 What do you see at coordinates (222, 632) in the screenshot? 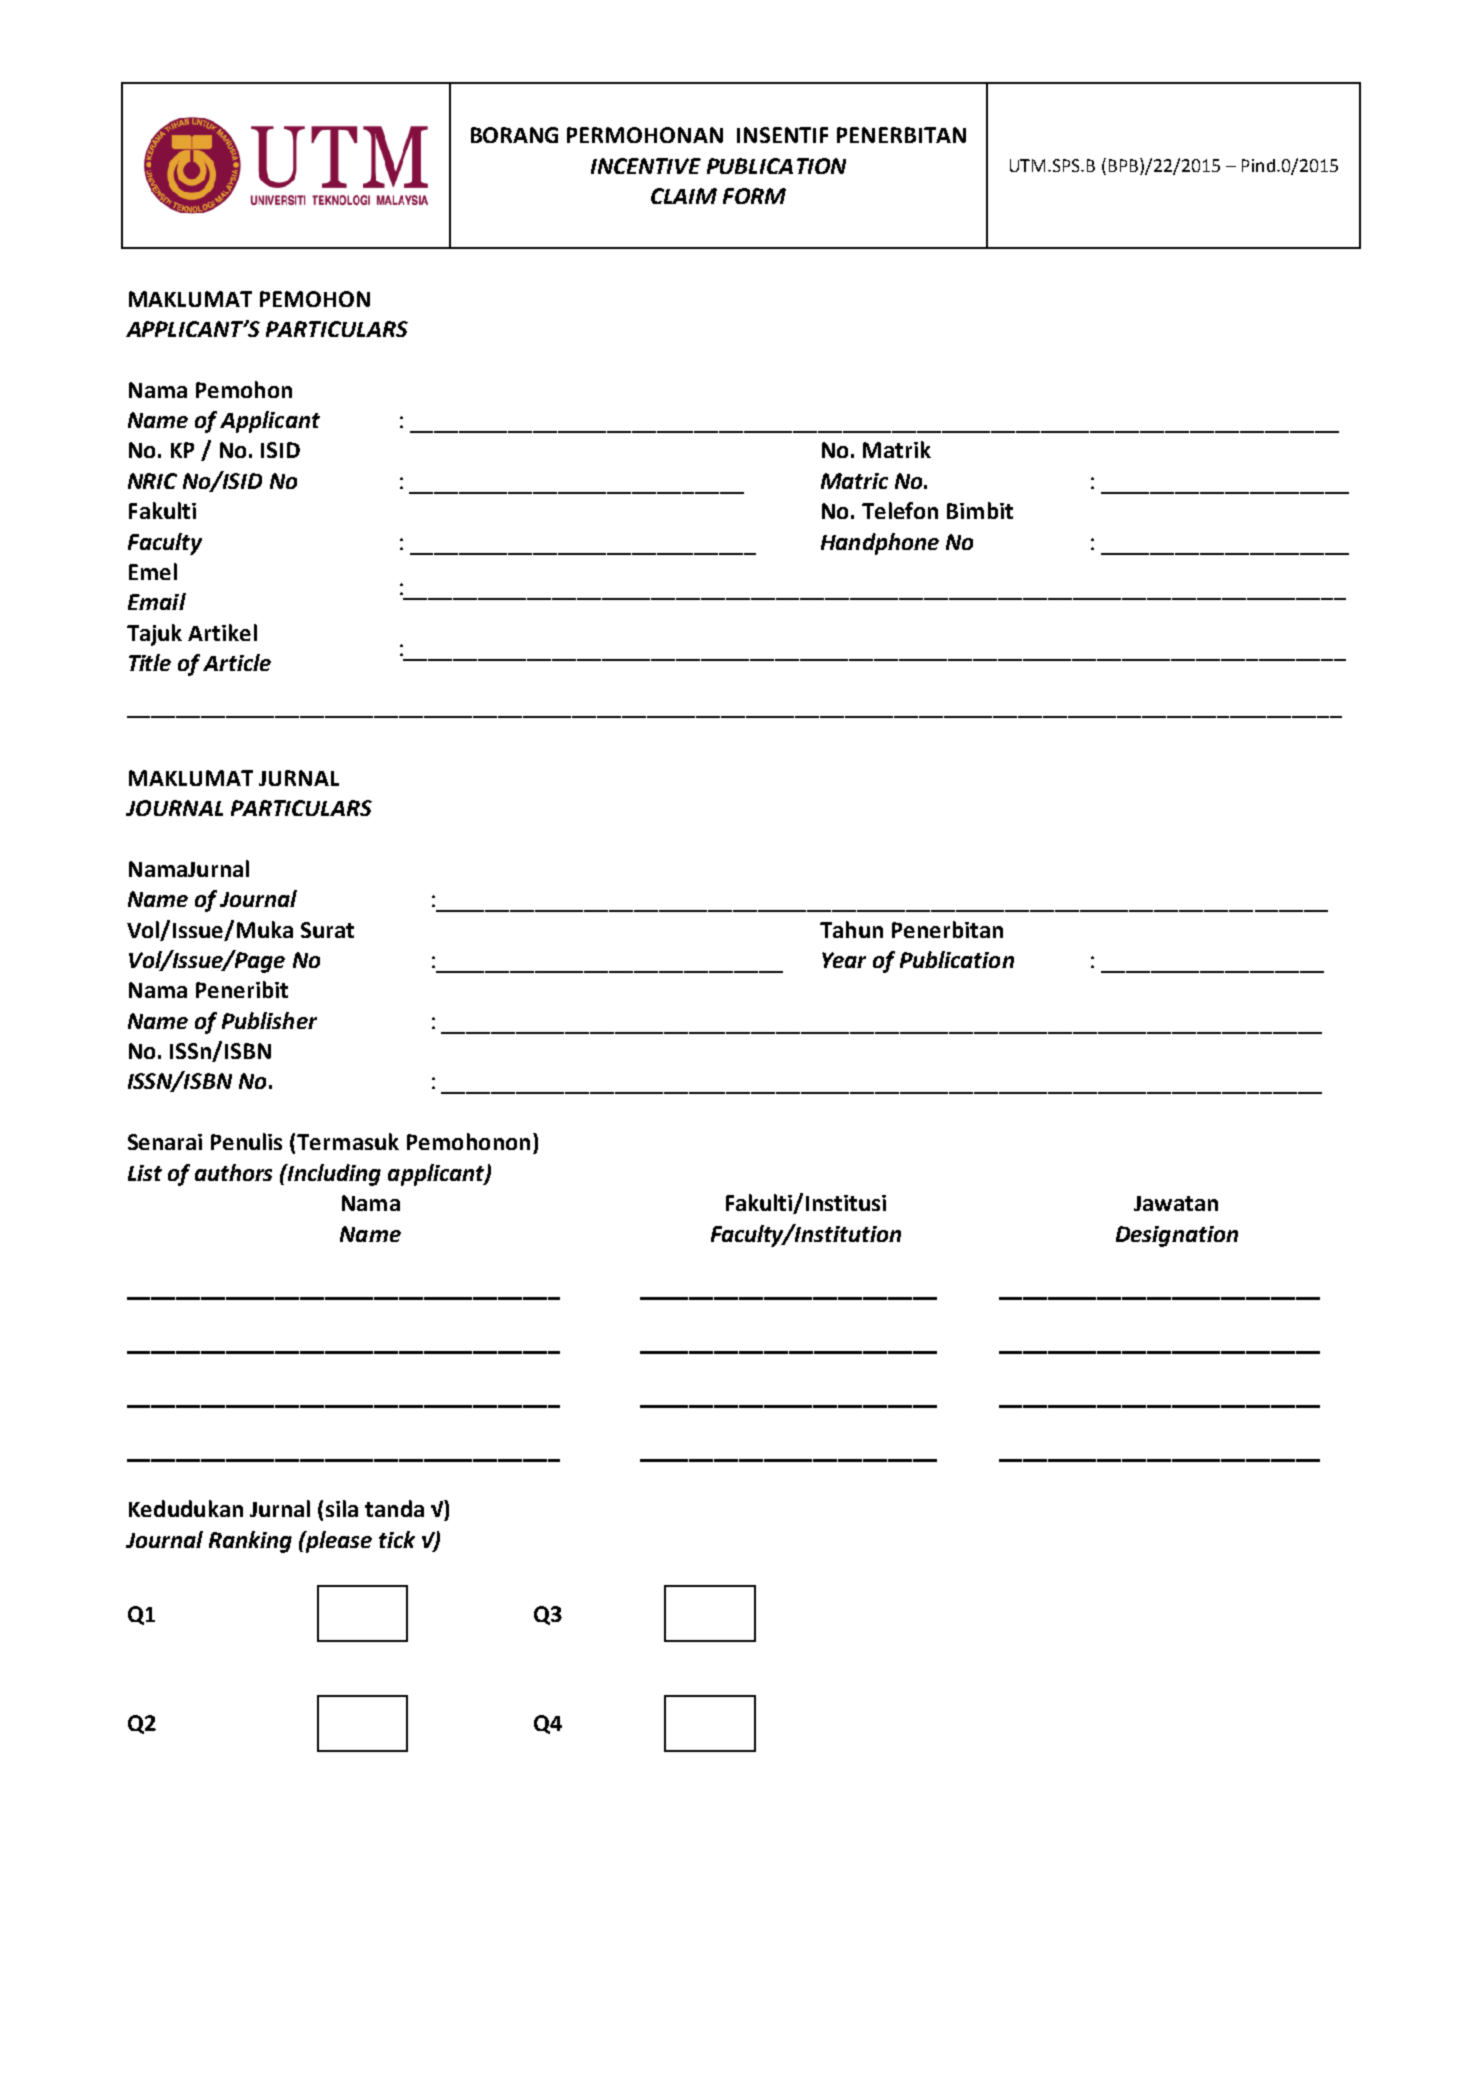
I see `Artikel` at bounding box center [222, 632].
